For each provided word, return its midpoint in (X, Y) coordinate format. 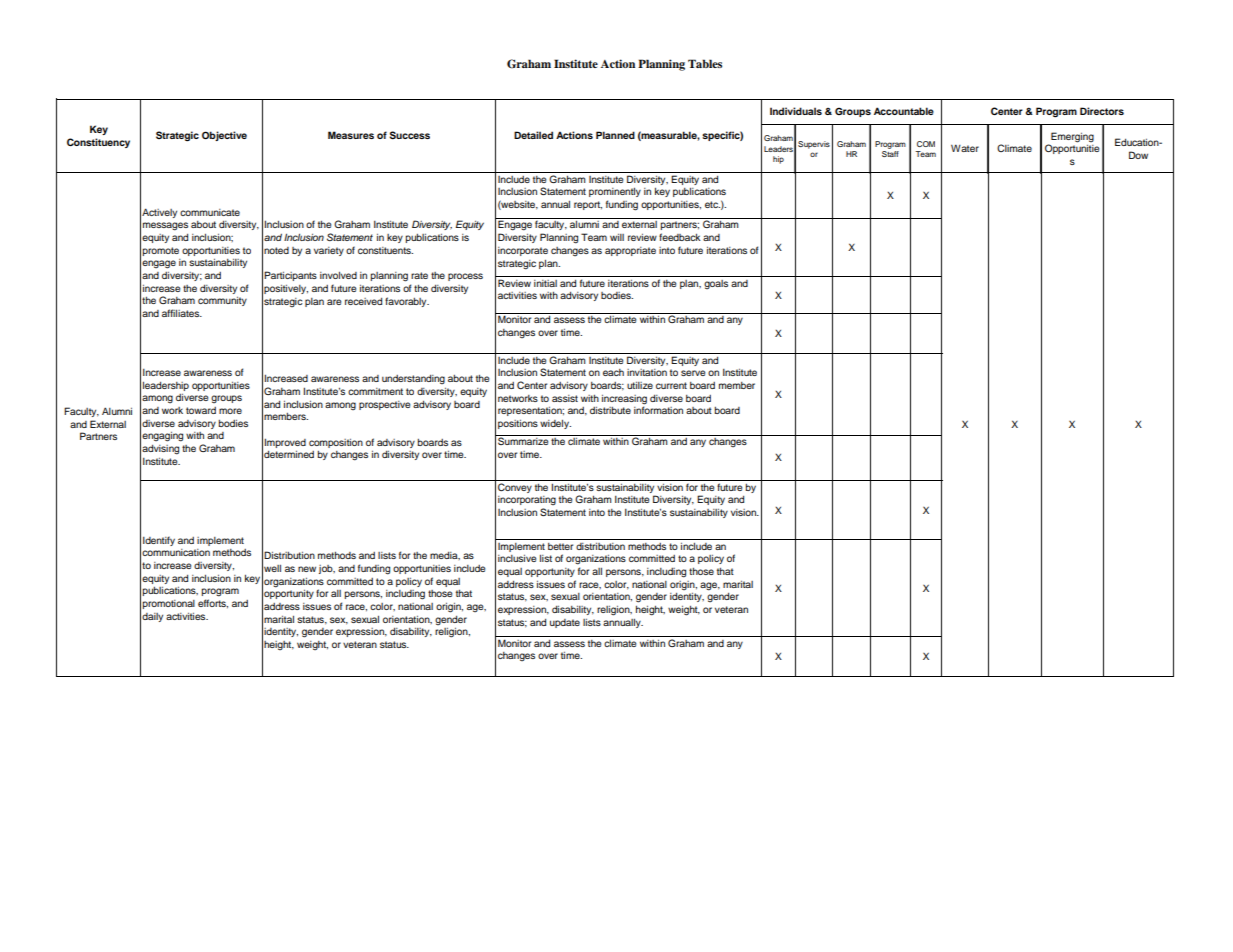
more (230, 411)
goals (716, 284)
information (658, 410)
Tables (705, 63)
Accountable (904, 111)
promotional (169, 604)
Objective (224, 136)
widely (555, 424)
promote (161, 251)
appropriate (630, 251)
